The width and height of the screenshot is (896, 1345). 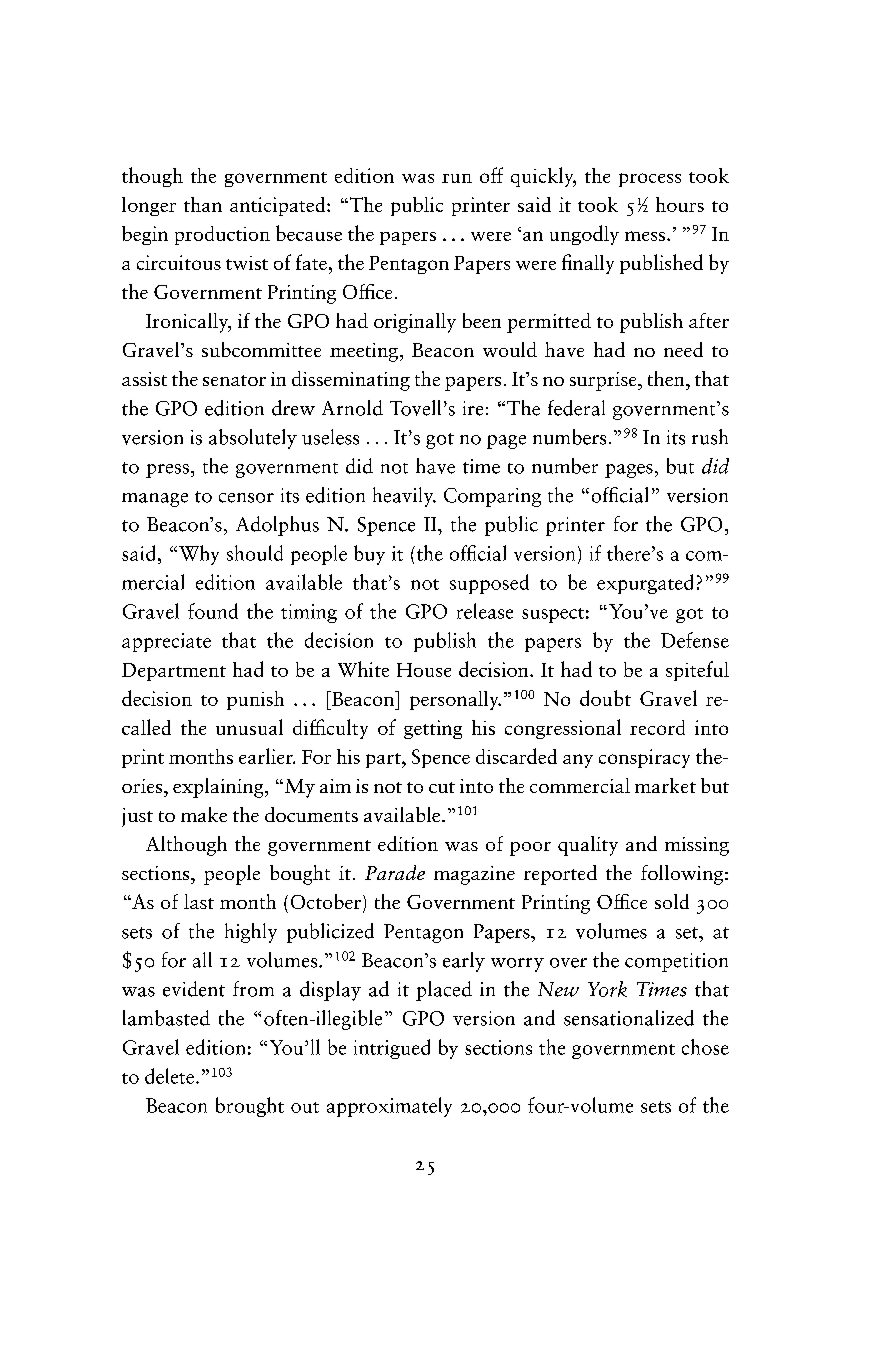 What do you see at coordinates (203, 204) in the screenshot?
I see `than` at bounding box center [203, 204].
